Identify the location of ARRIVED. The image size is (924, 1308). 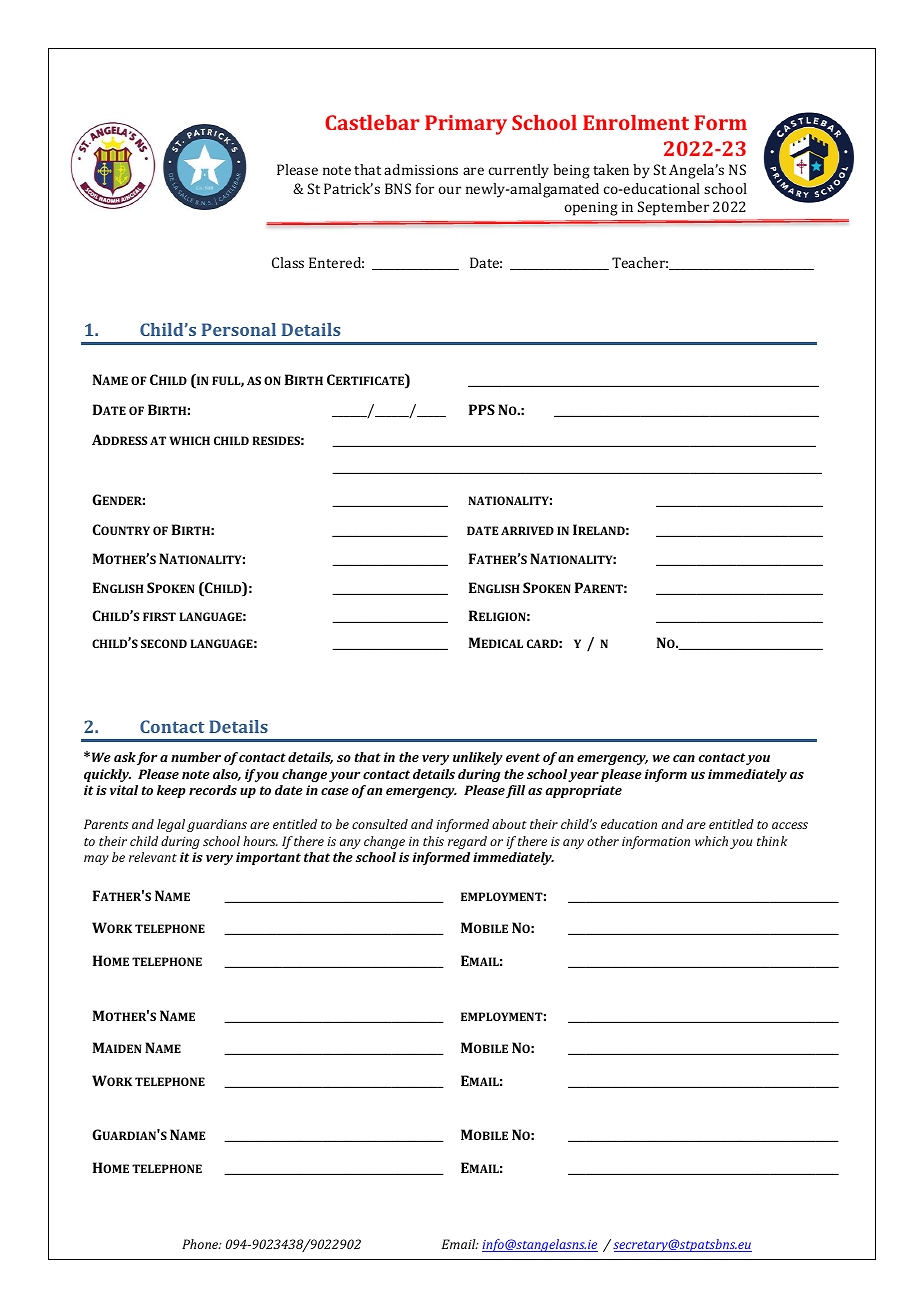
(527, 530).
